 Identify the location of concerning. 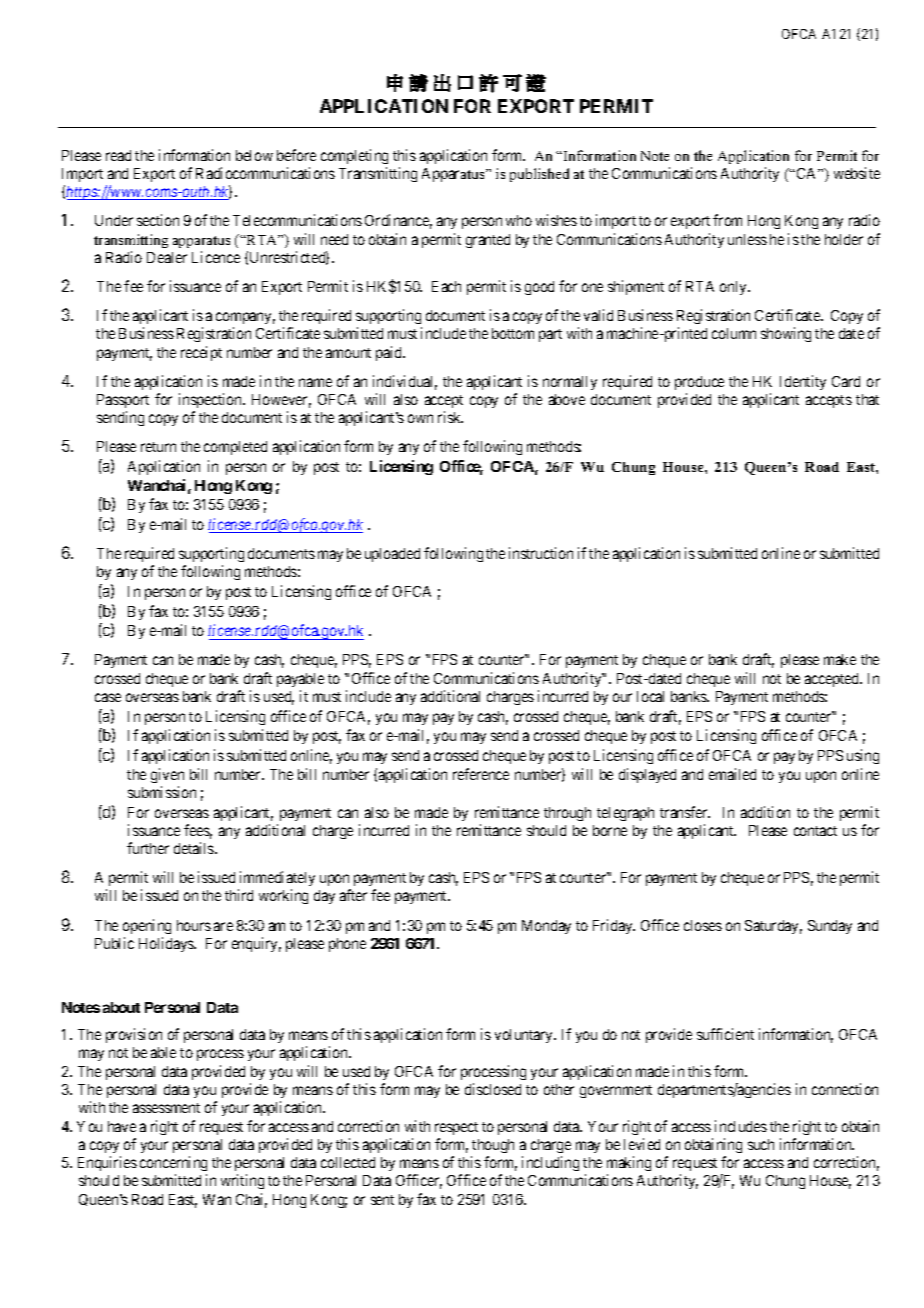
(173, 1163).
